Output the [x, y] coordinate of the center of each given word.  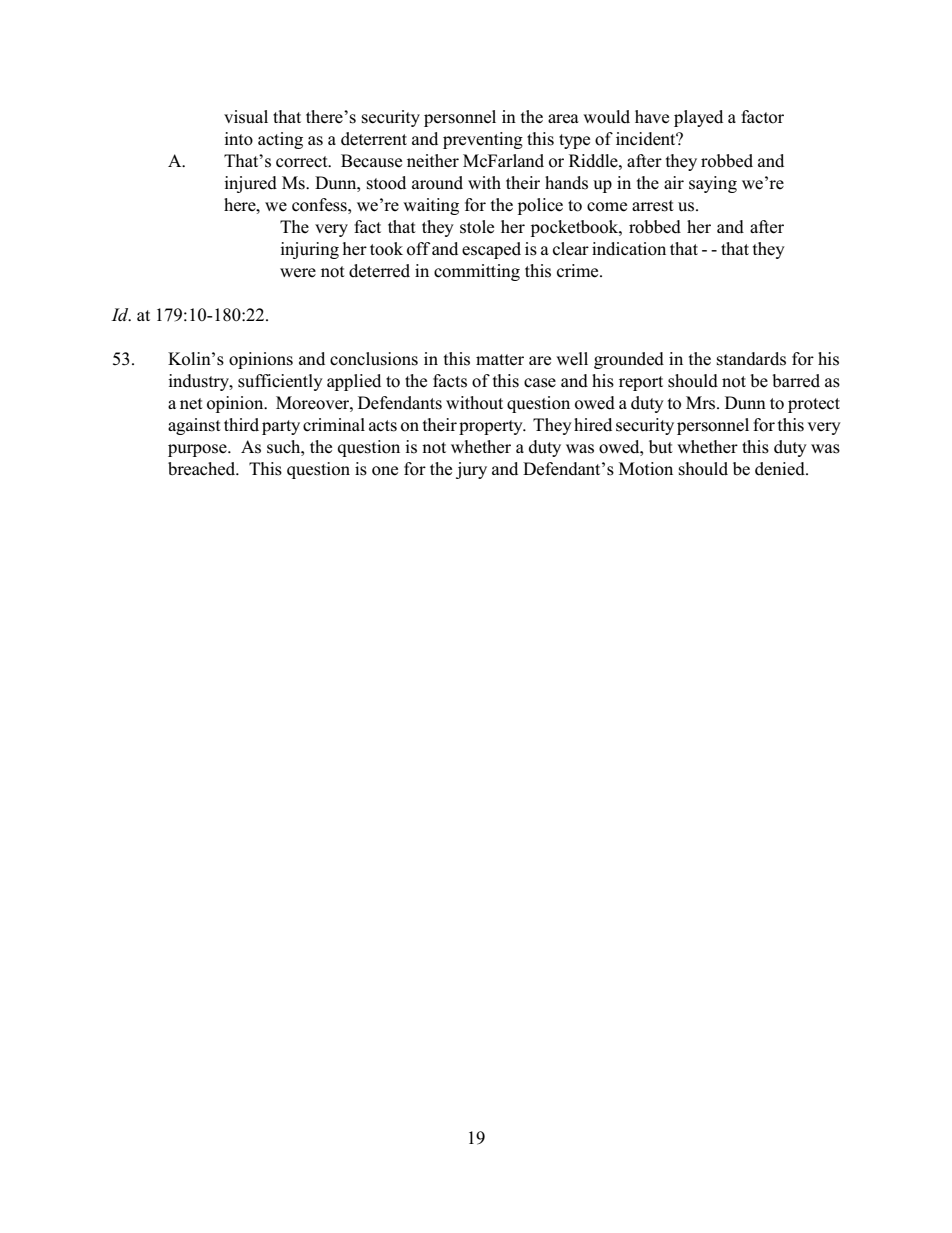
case [540, 383]
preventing [483, 140]
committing [477, 272]
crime [579, 271]
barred [796, 381]
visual [246, 117]
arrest [653, 206]
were [298, 273]
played [698, 118]
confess [320, 205]
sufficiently [280, 382]
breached [203, 469]
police [540, 206]
